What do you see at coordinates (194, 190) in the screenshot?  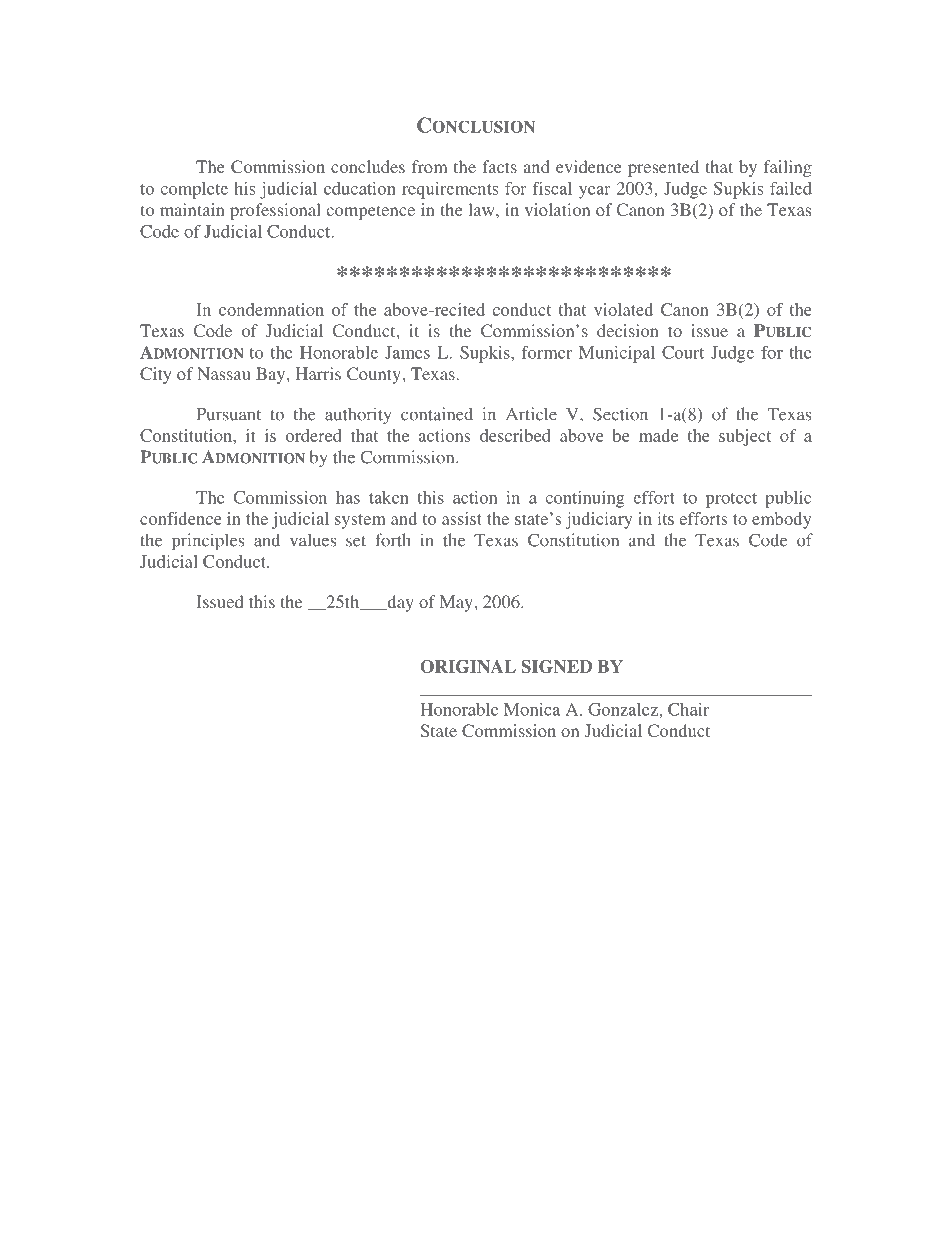 I see `complete` at bounding box center [194, 190].
